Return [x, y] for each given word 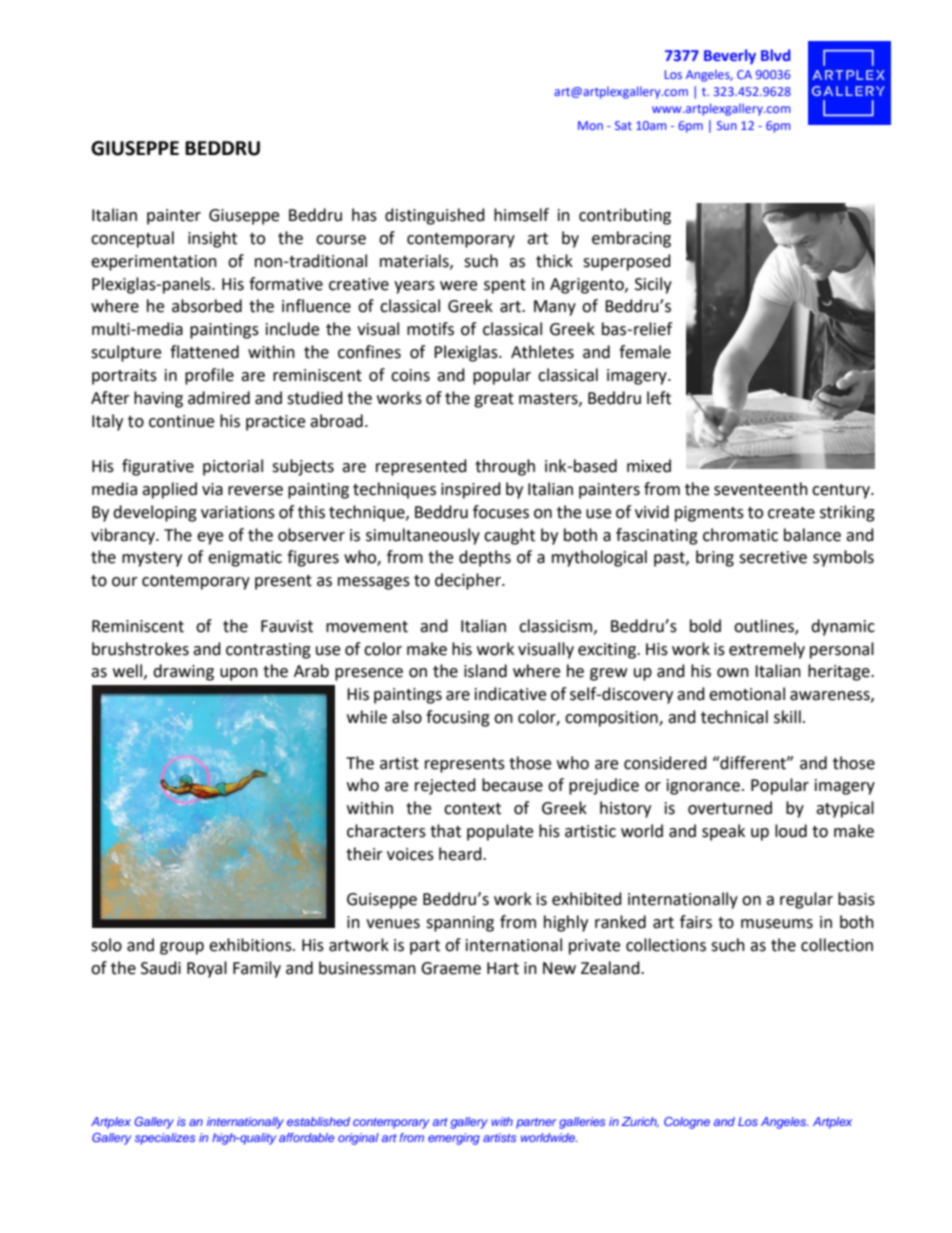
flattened [204, 352]
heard [461, 854]
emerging [454, 1139]
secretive [773, 557]
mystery [152, 559]
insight [212, 239]
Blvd [775, 55]
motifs [430, 329]
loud [791, 831]
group [182, 948]
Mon [590, 125]
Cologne [687, 1123]
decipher [469, 581]
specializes [165, 1139]
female [645, 352]
